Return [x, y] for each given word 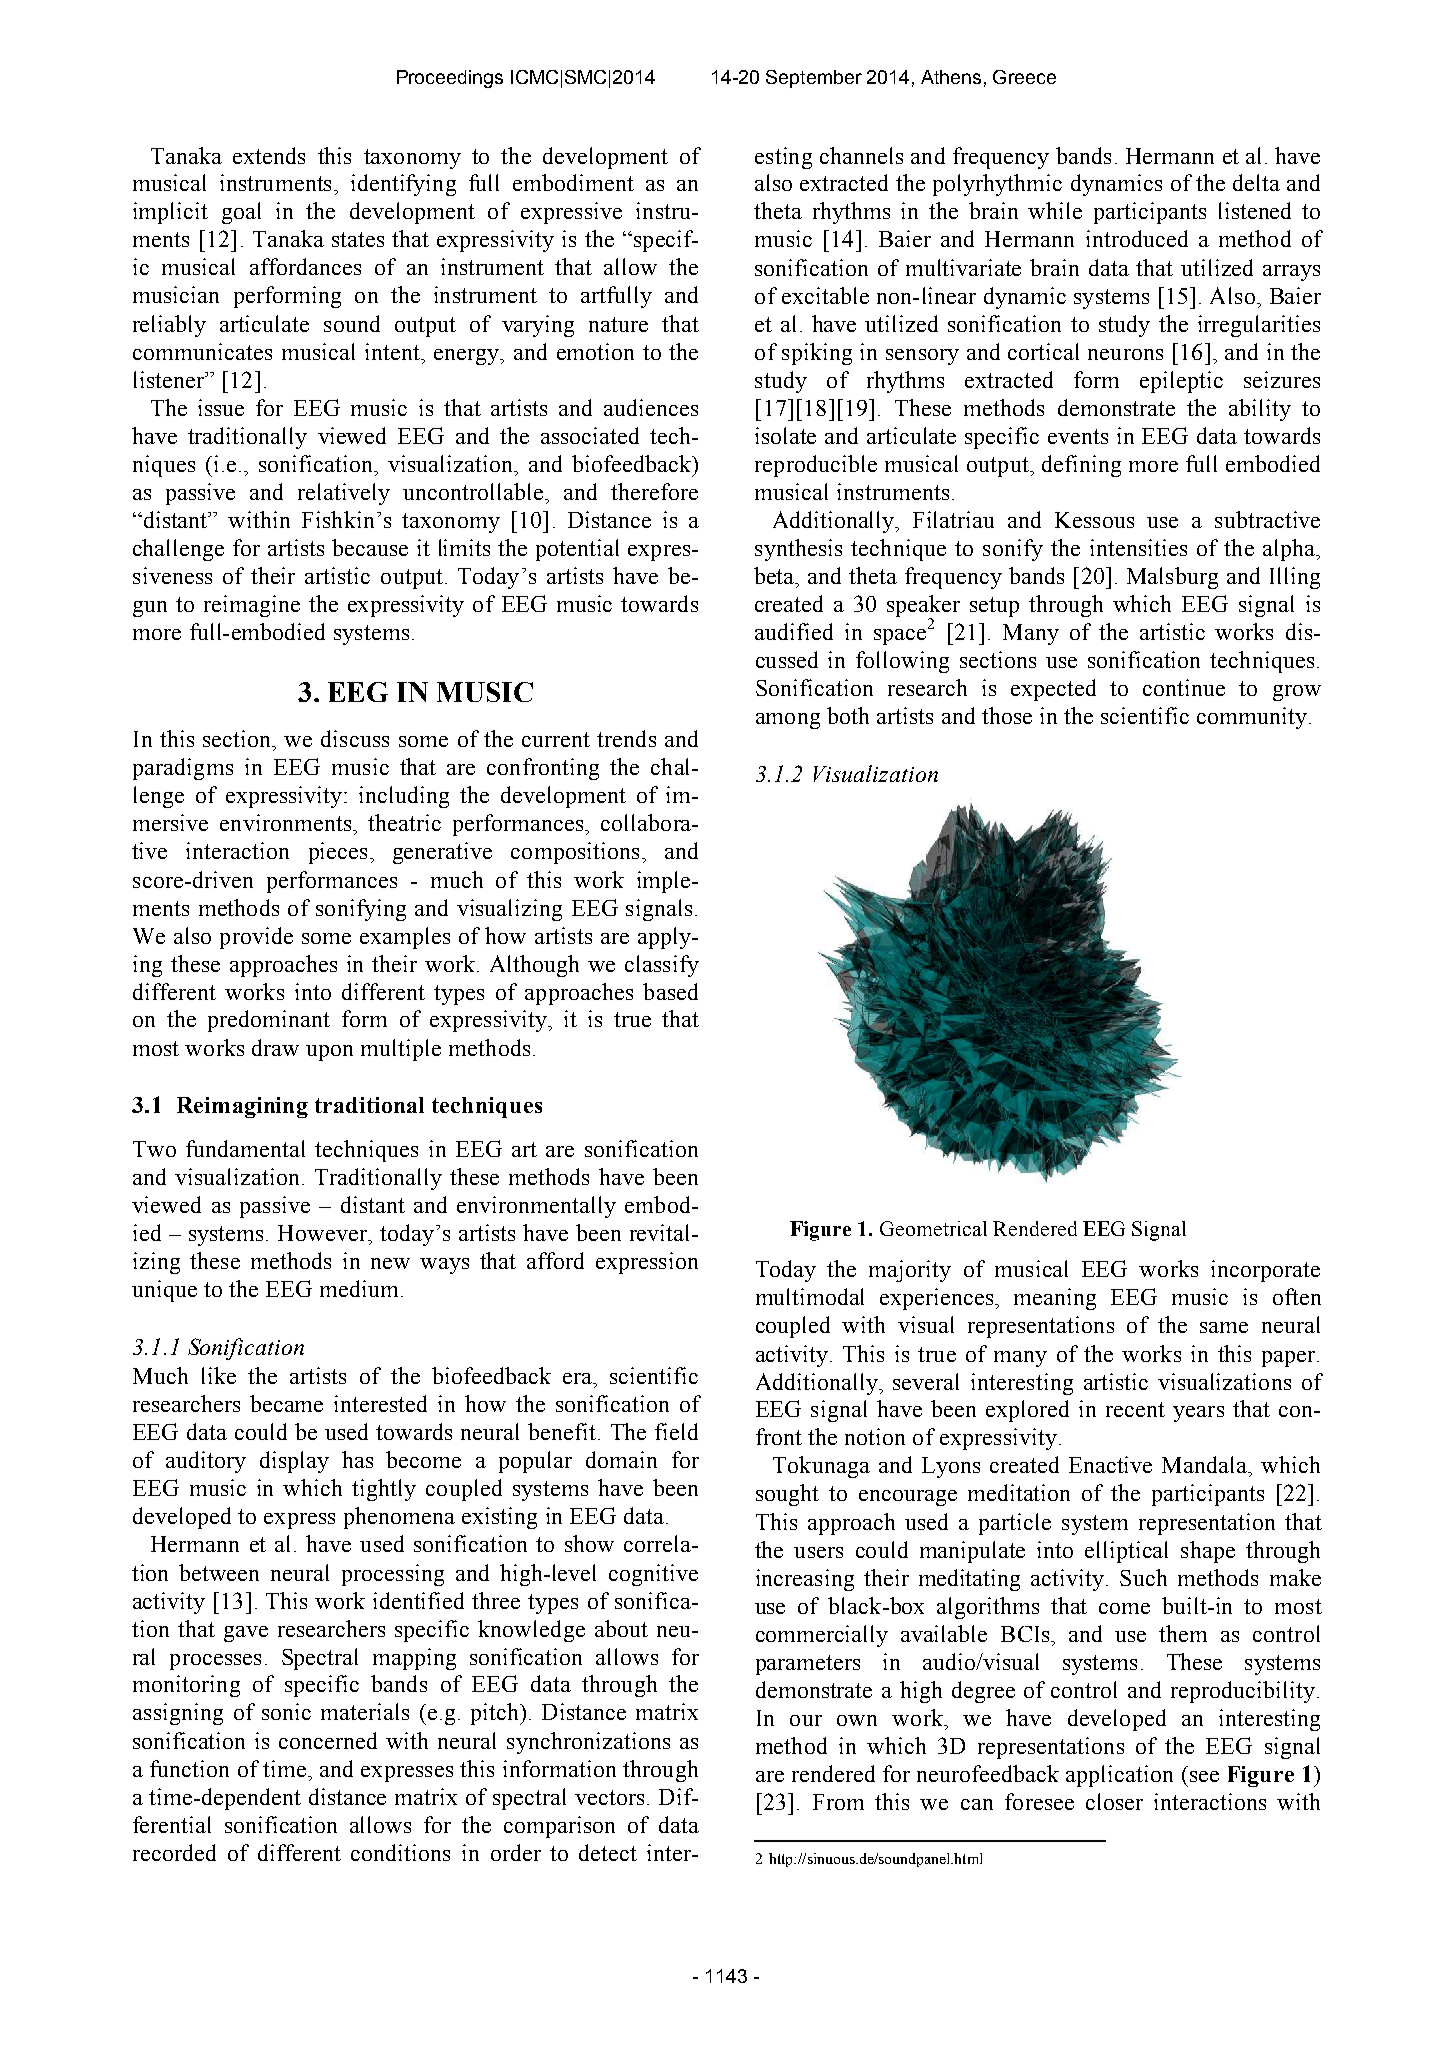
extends [269, 155]
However [324, 1233]
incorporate [1265, 1271]
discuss [355, 738]
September [814, 79]
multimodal [810, 1296]
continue [1184, 687]
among [788, 721]
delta [1256, 182]
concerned [328, 1740]
